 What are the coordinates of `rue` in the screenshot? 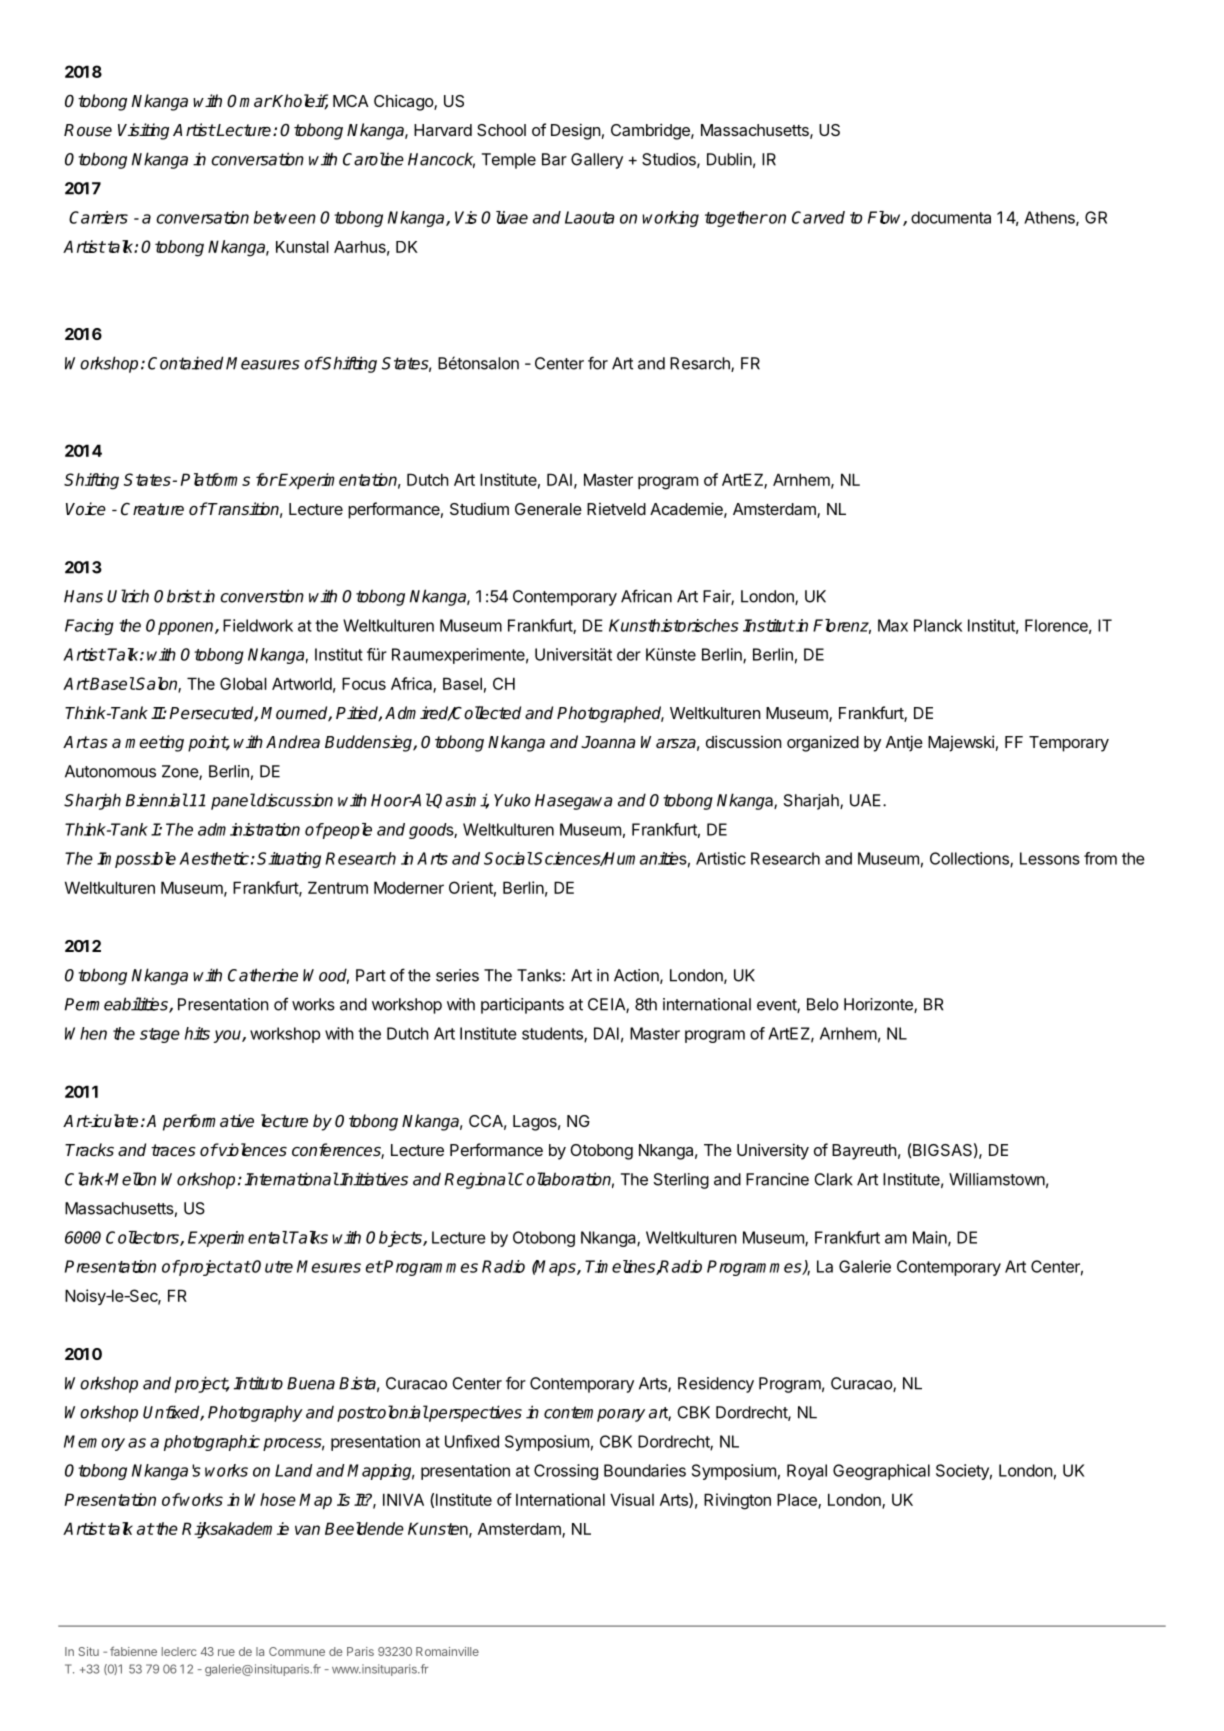 It's located at (226, 1652).
